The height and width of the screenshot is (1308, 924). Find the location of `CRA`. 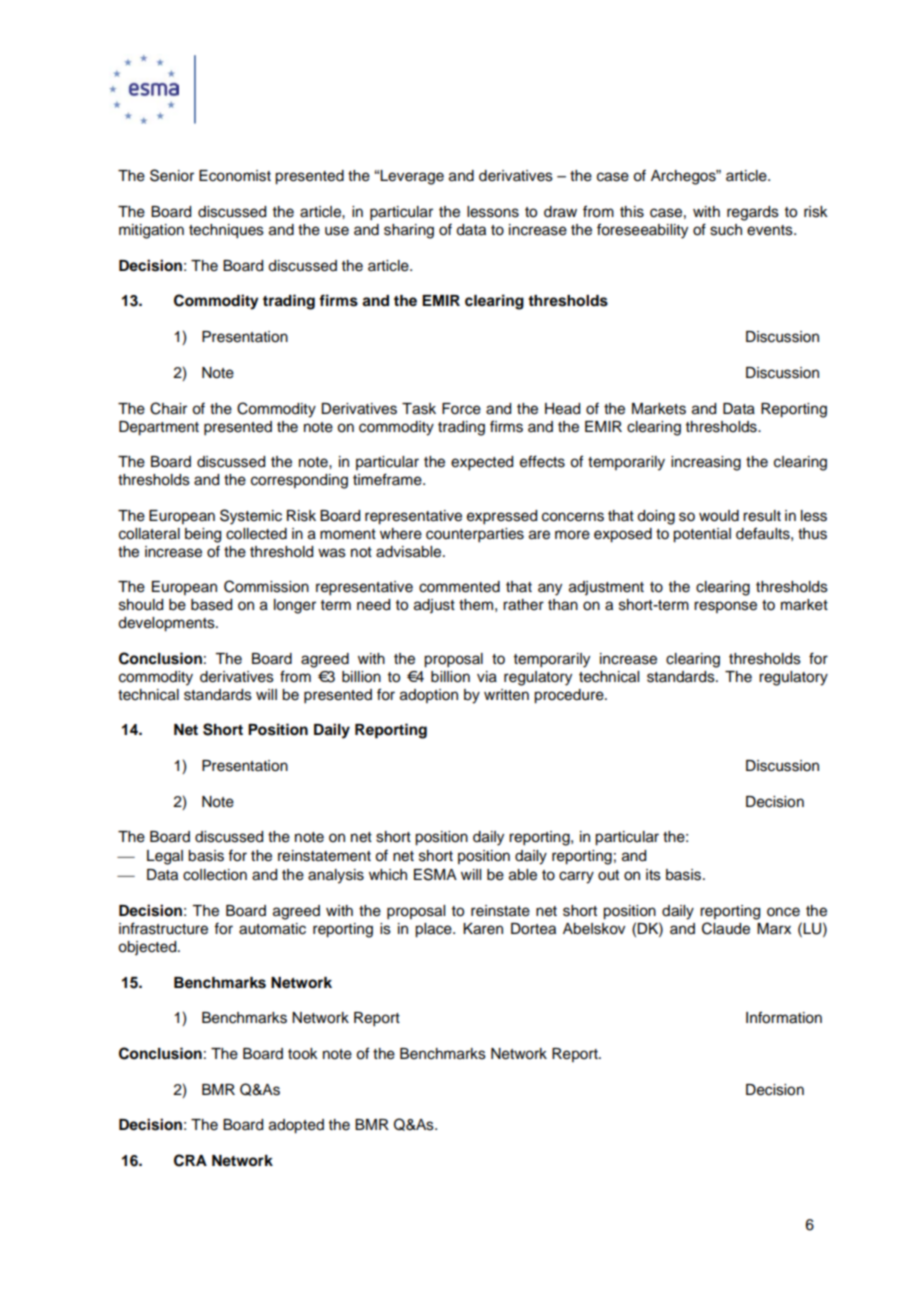

CRA is located at coordinates (190, 1160).
